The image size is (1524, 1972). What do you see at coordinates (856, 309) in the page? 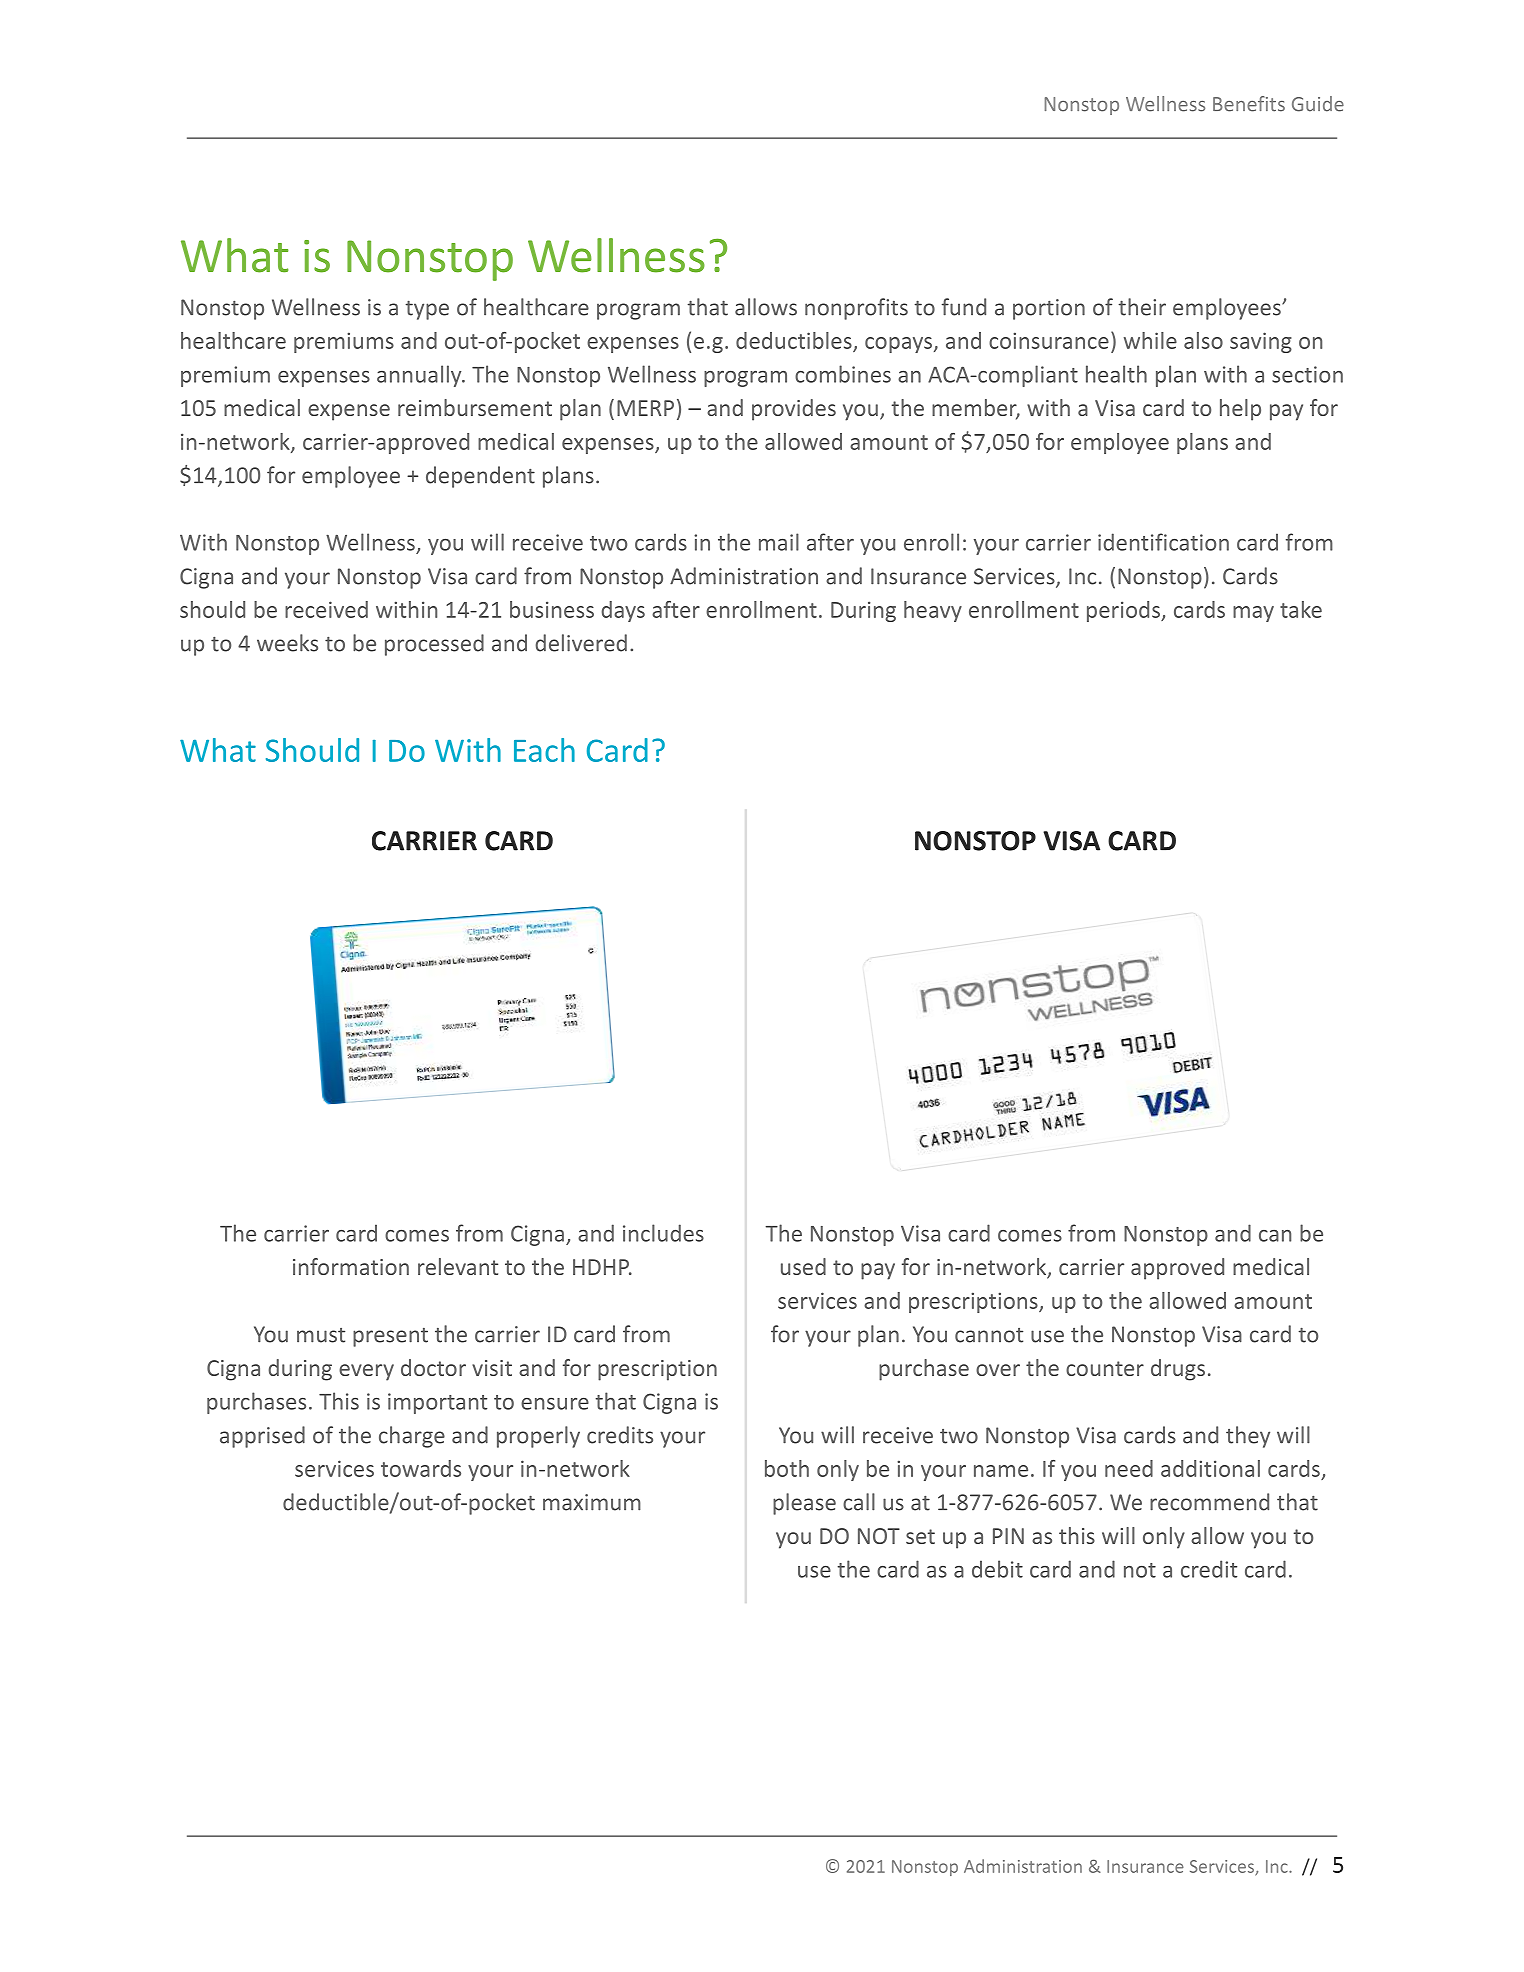
I see `nonprofits` at bounding box center [856, 309].
